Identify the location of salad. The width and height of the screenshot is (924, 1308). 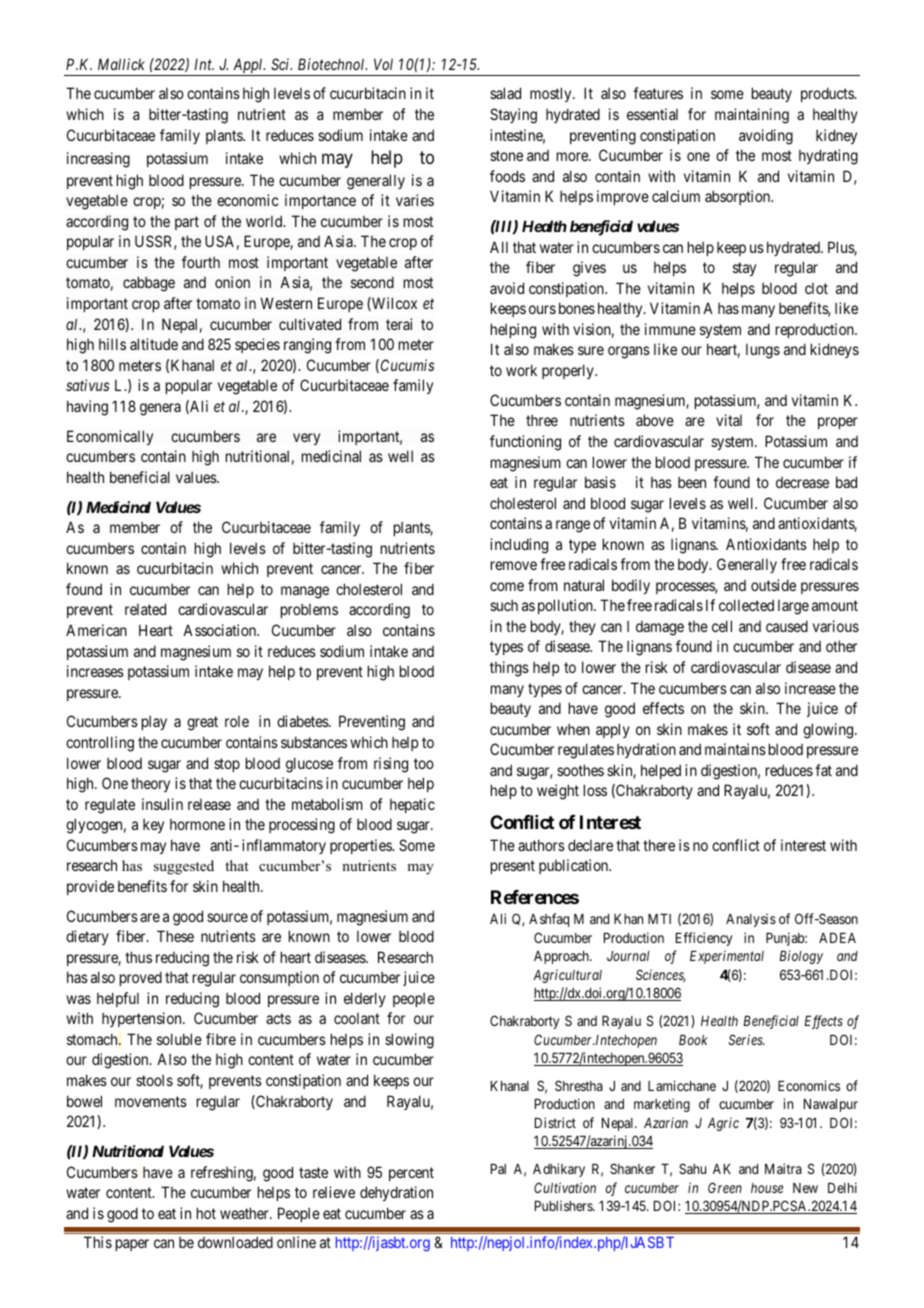
(505, 93).
